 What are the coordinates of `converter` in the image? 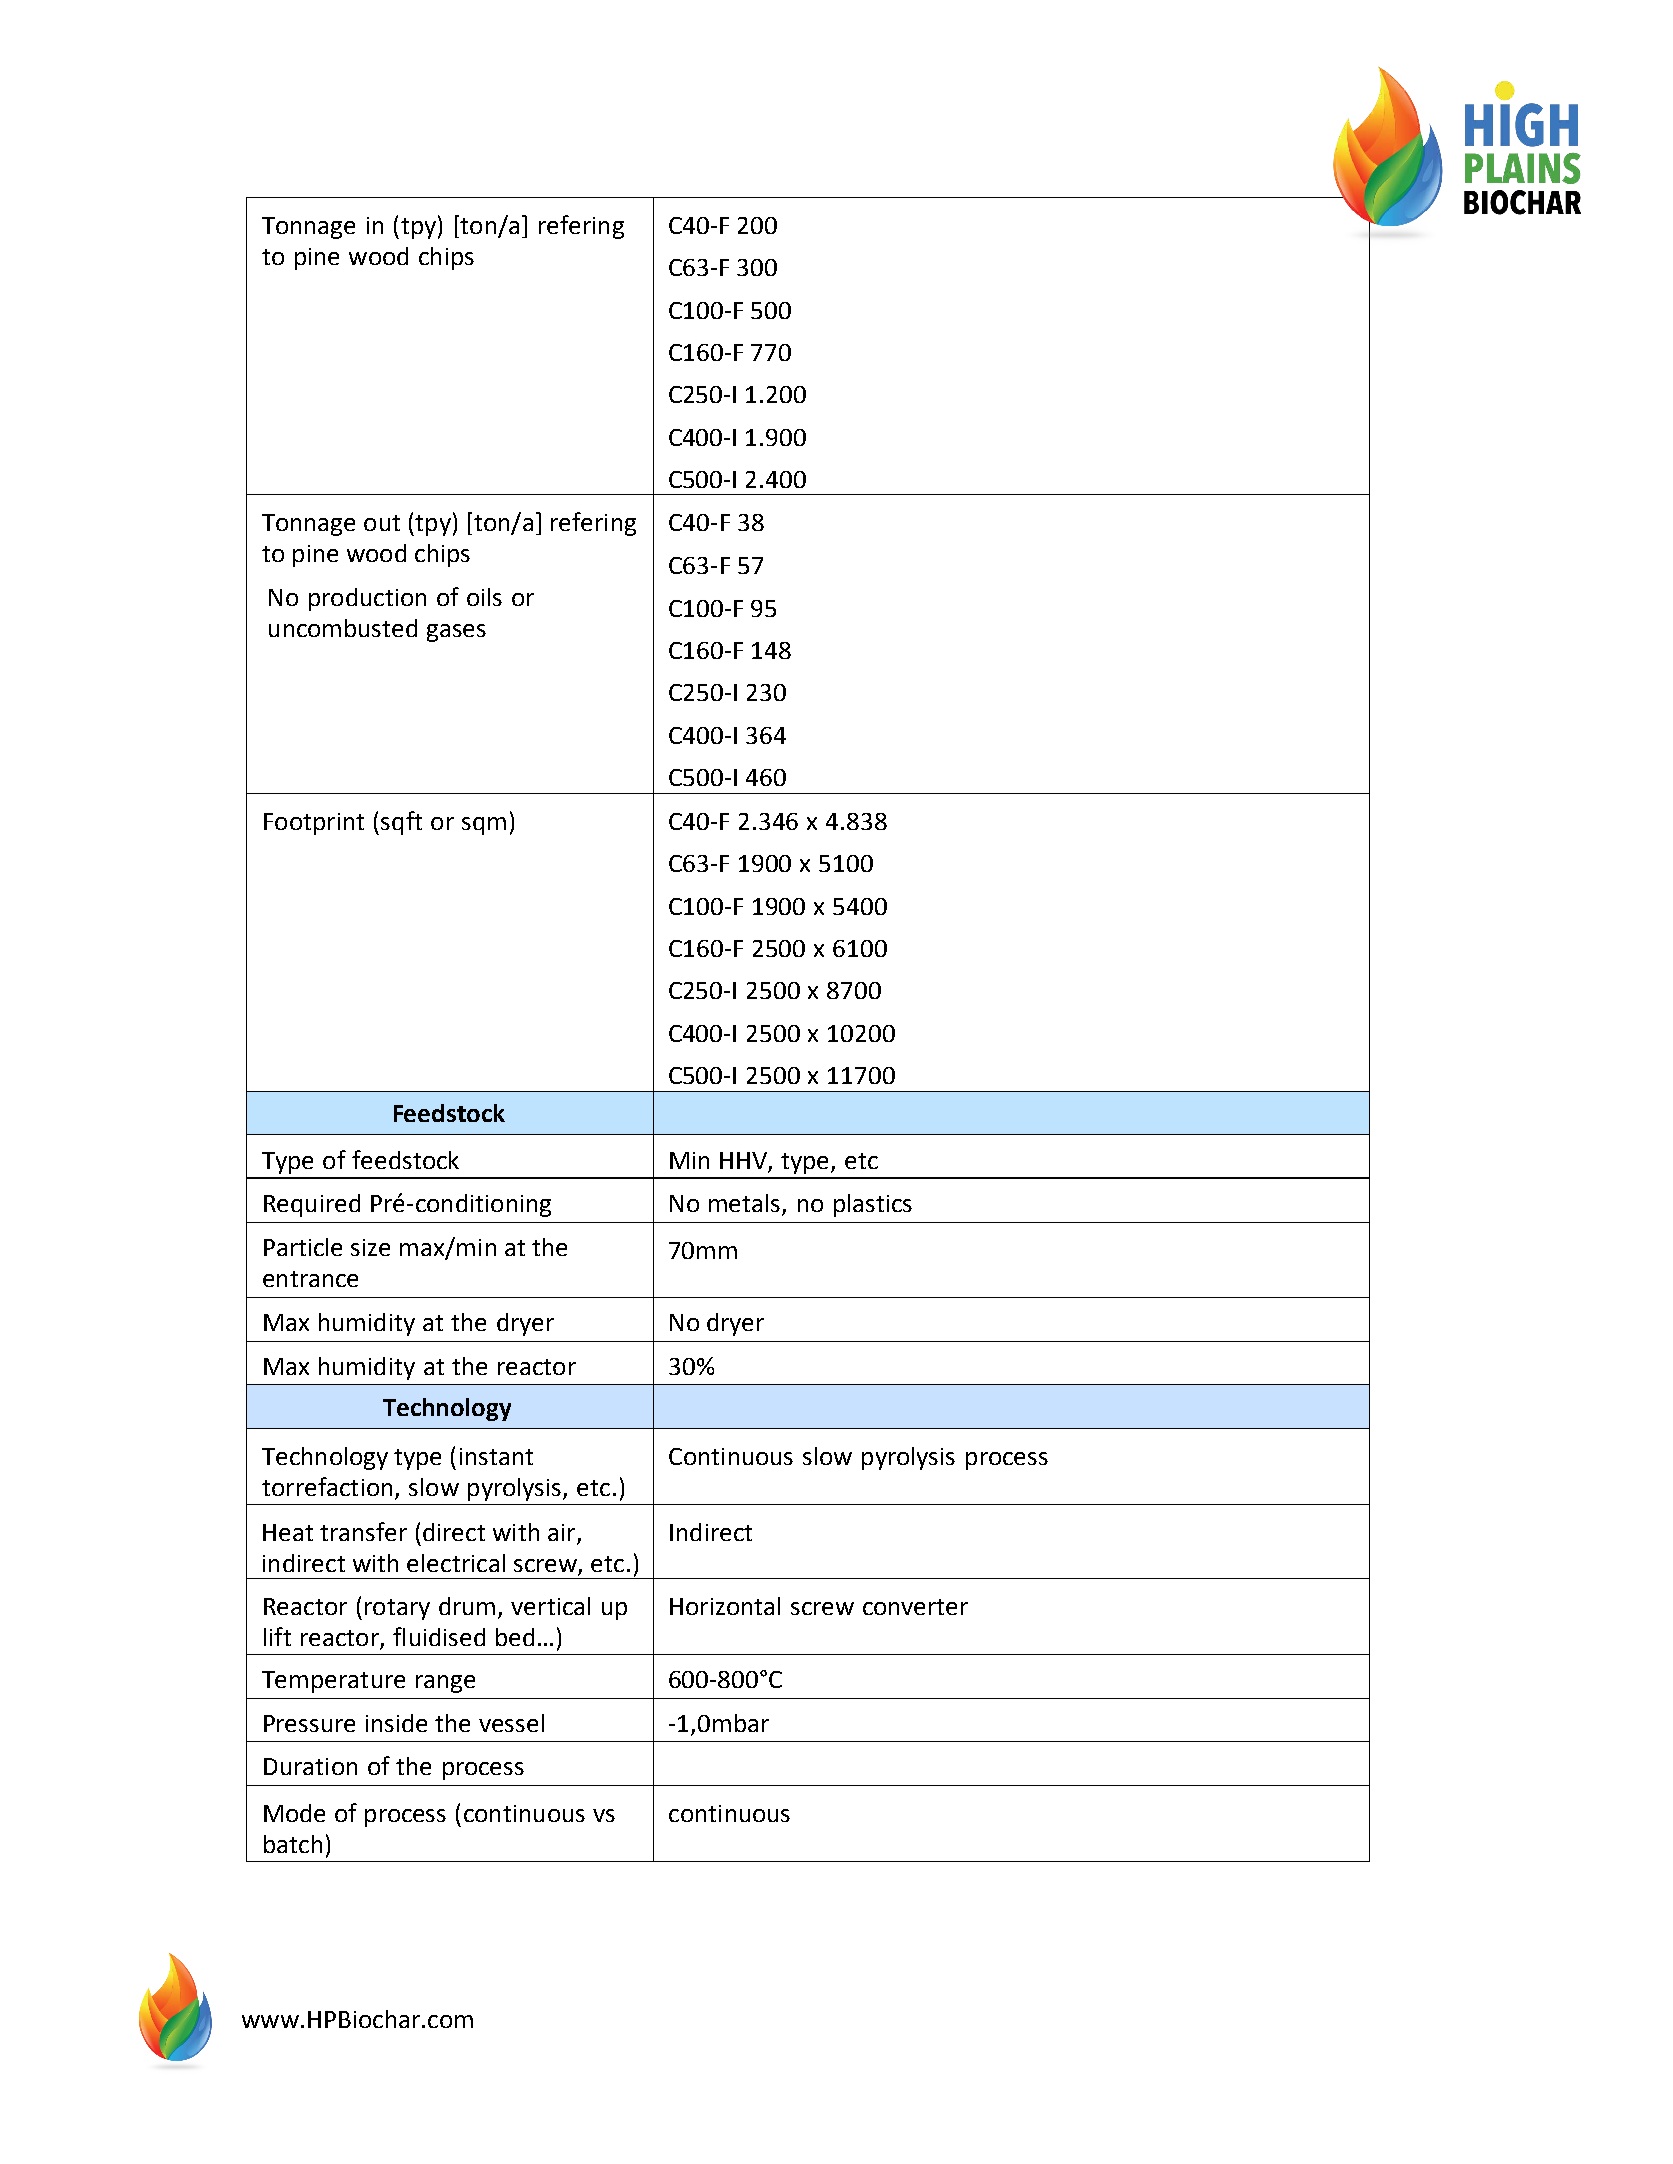 It's located at (915, 1607).
